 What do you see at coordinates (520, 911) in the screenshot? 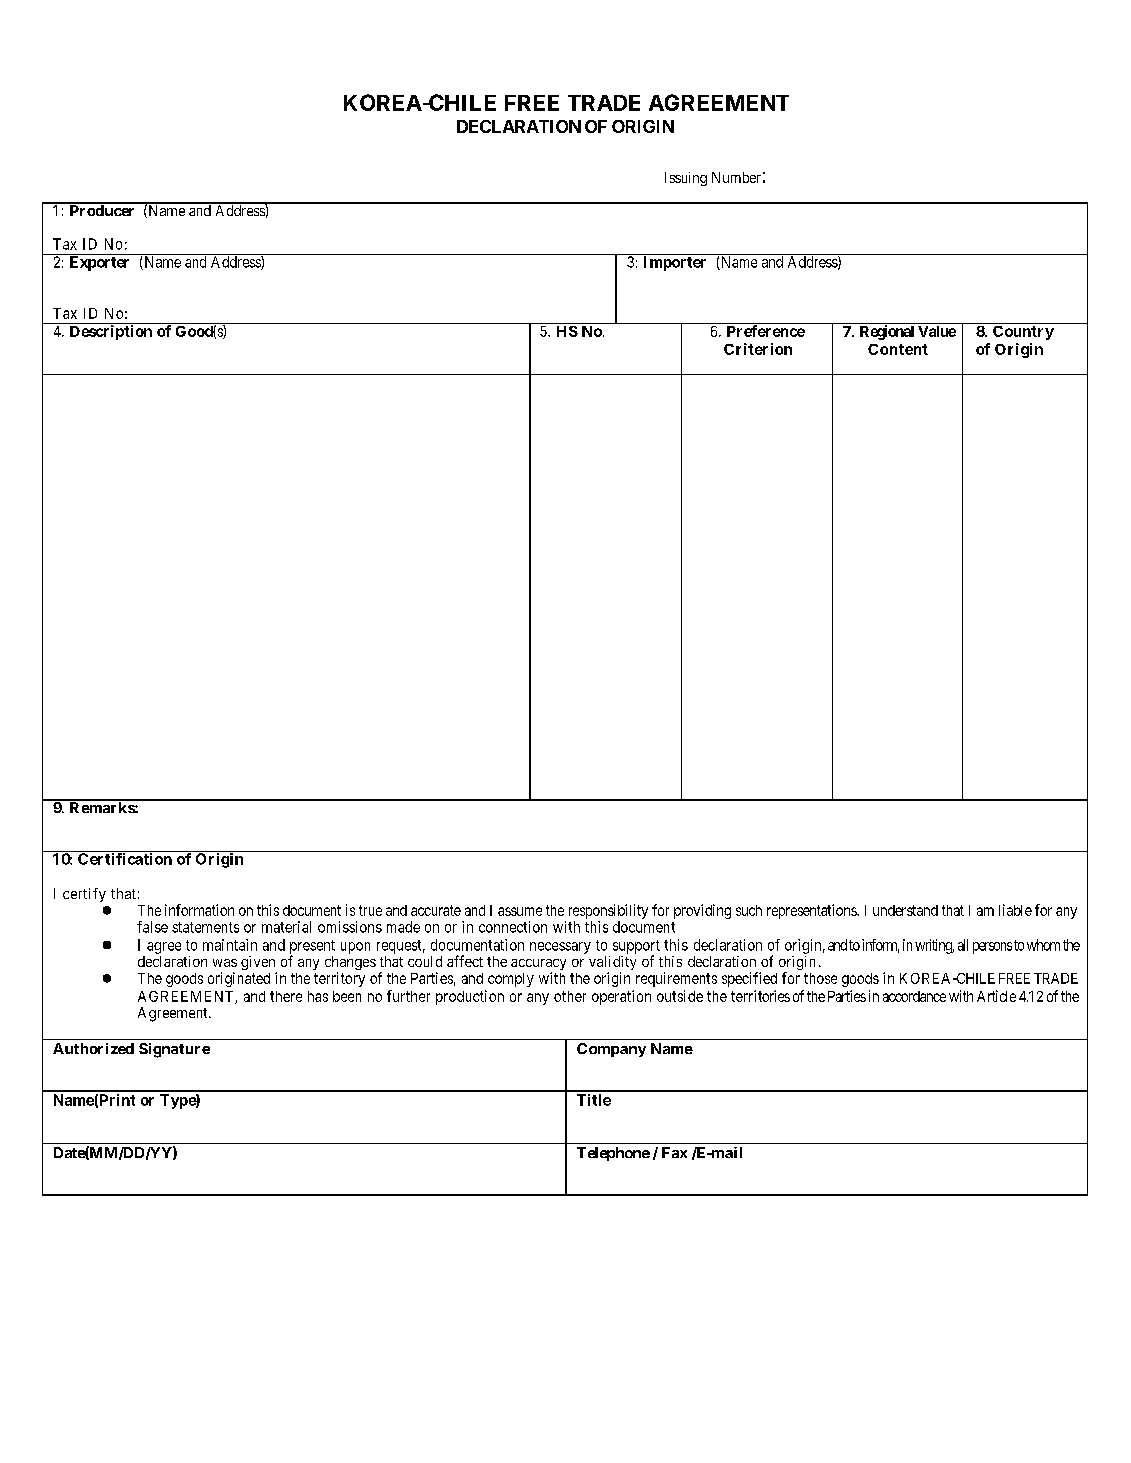
I see `assume` at bounding box center [520, 911].
